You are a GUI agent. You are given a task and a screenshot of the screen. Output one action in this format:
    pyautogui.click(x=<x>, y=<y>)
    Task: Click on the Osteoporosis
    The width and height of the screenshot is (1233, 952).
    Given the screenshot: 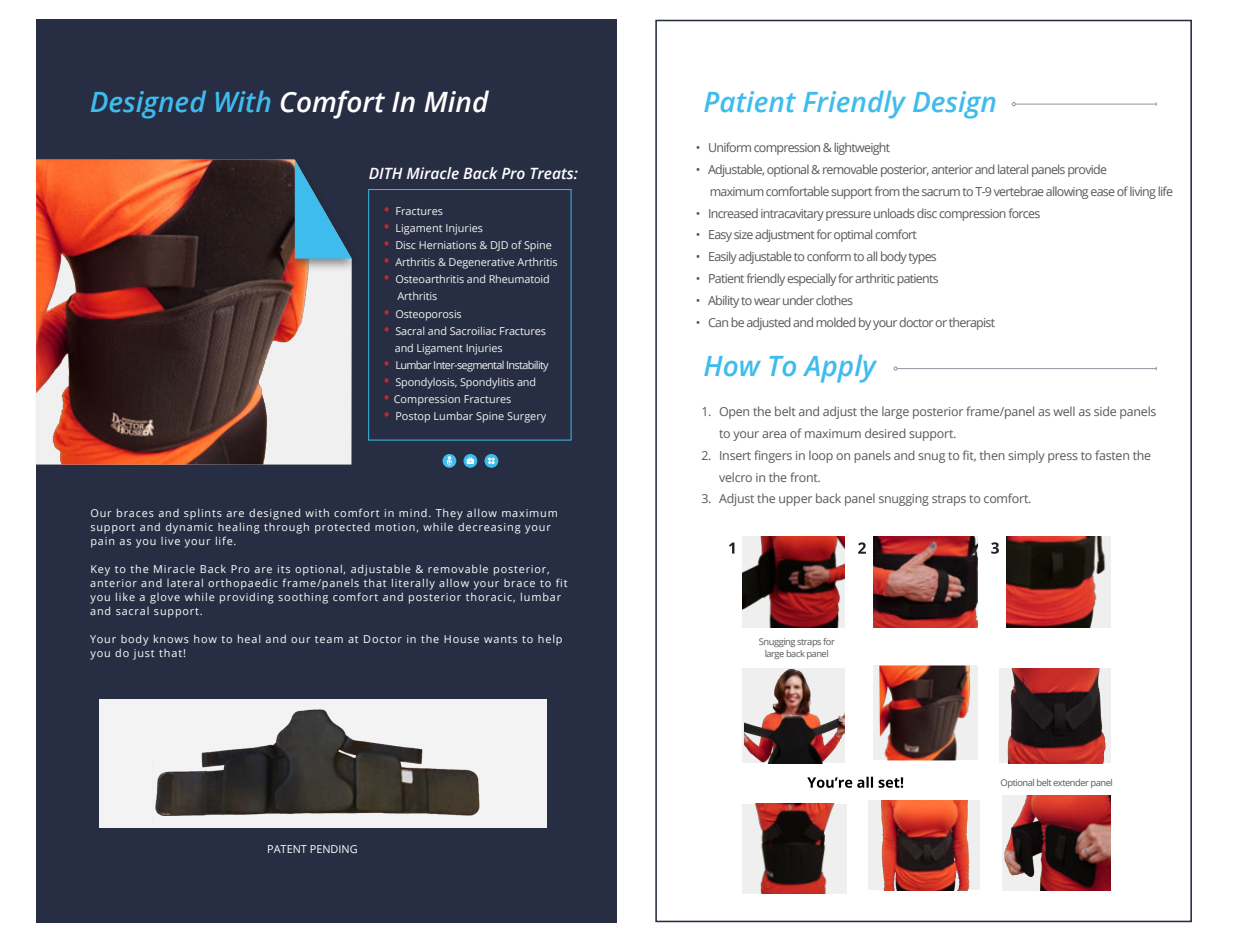 What is the action you would take?
    pyautogui.click(x=428, y=315)
